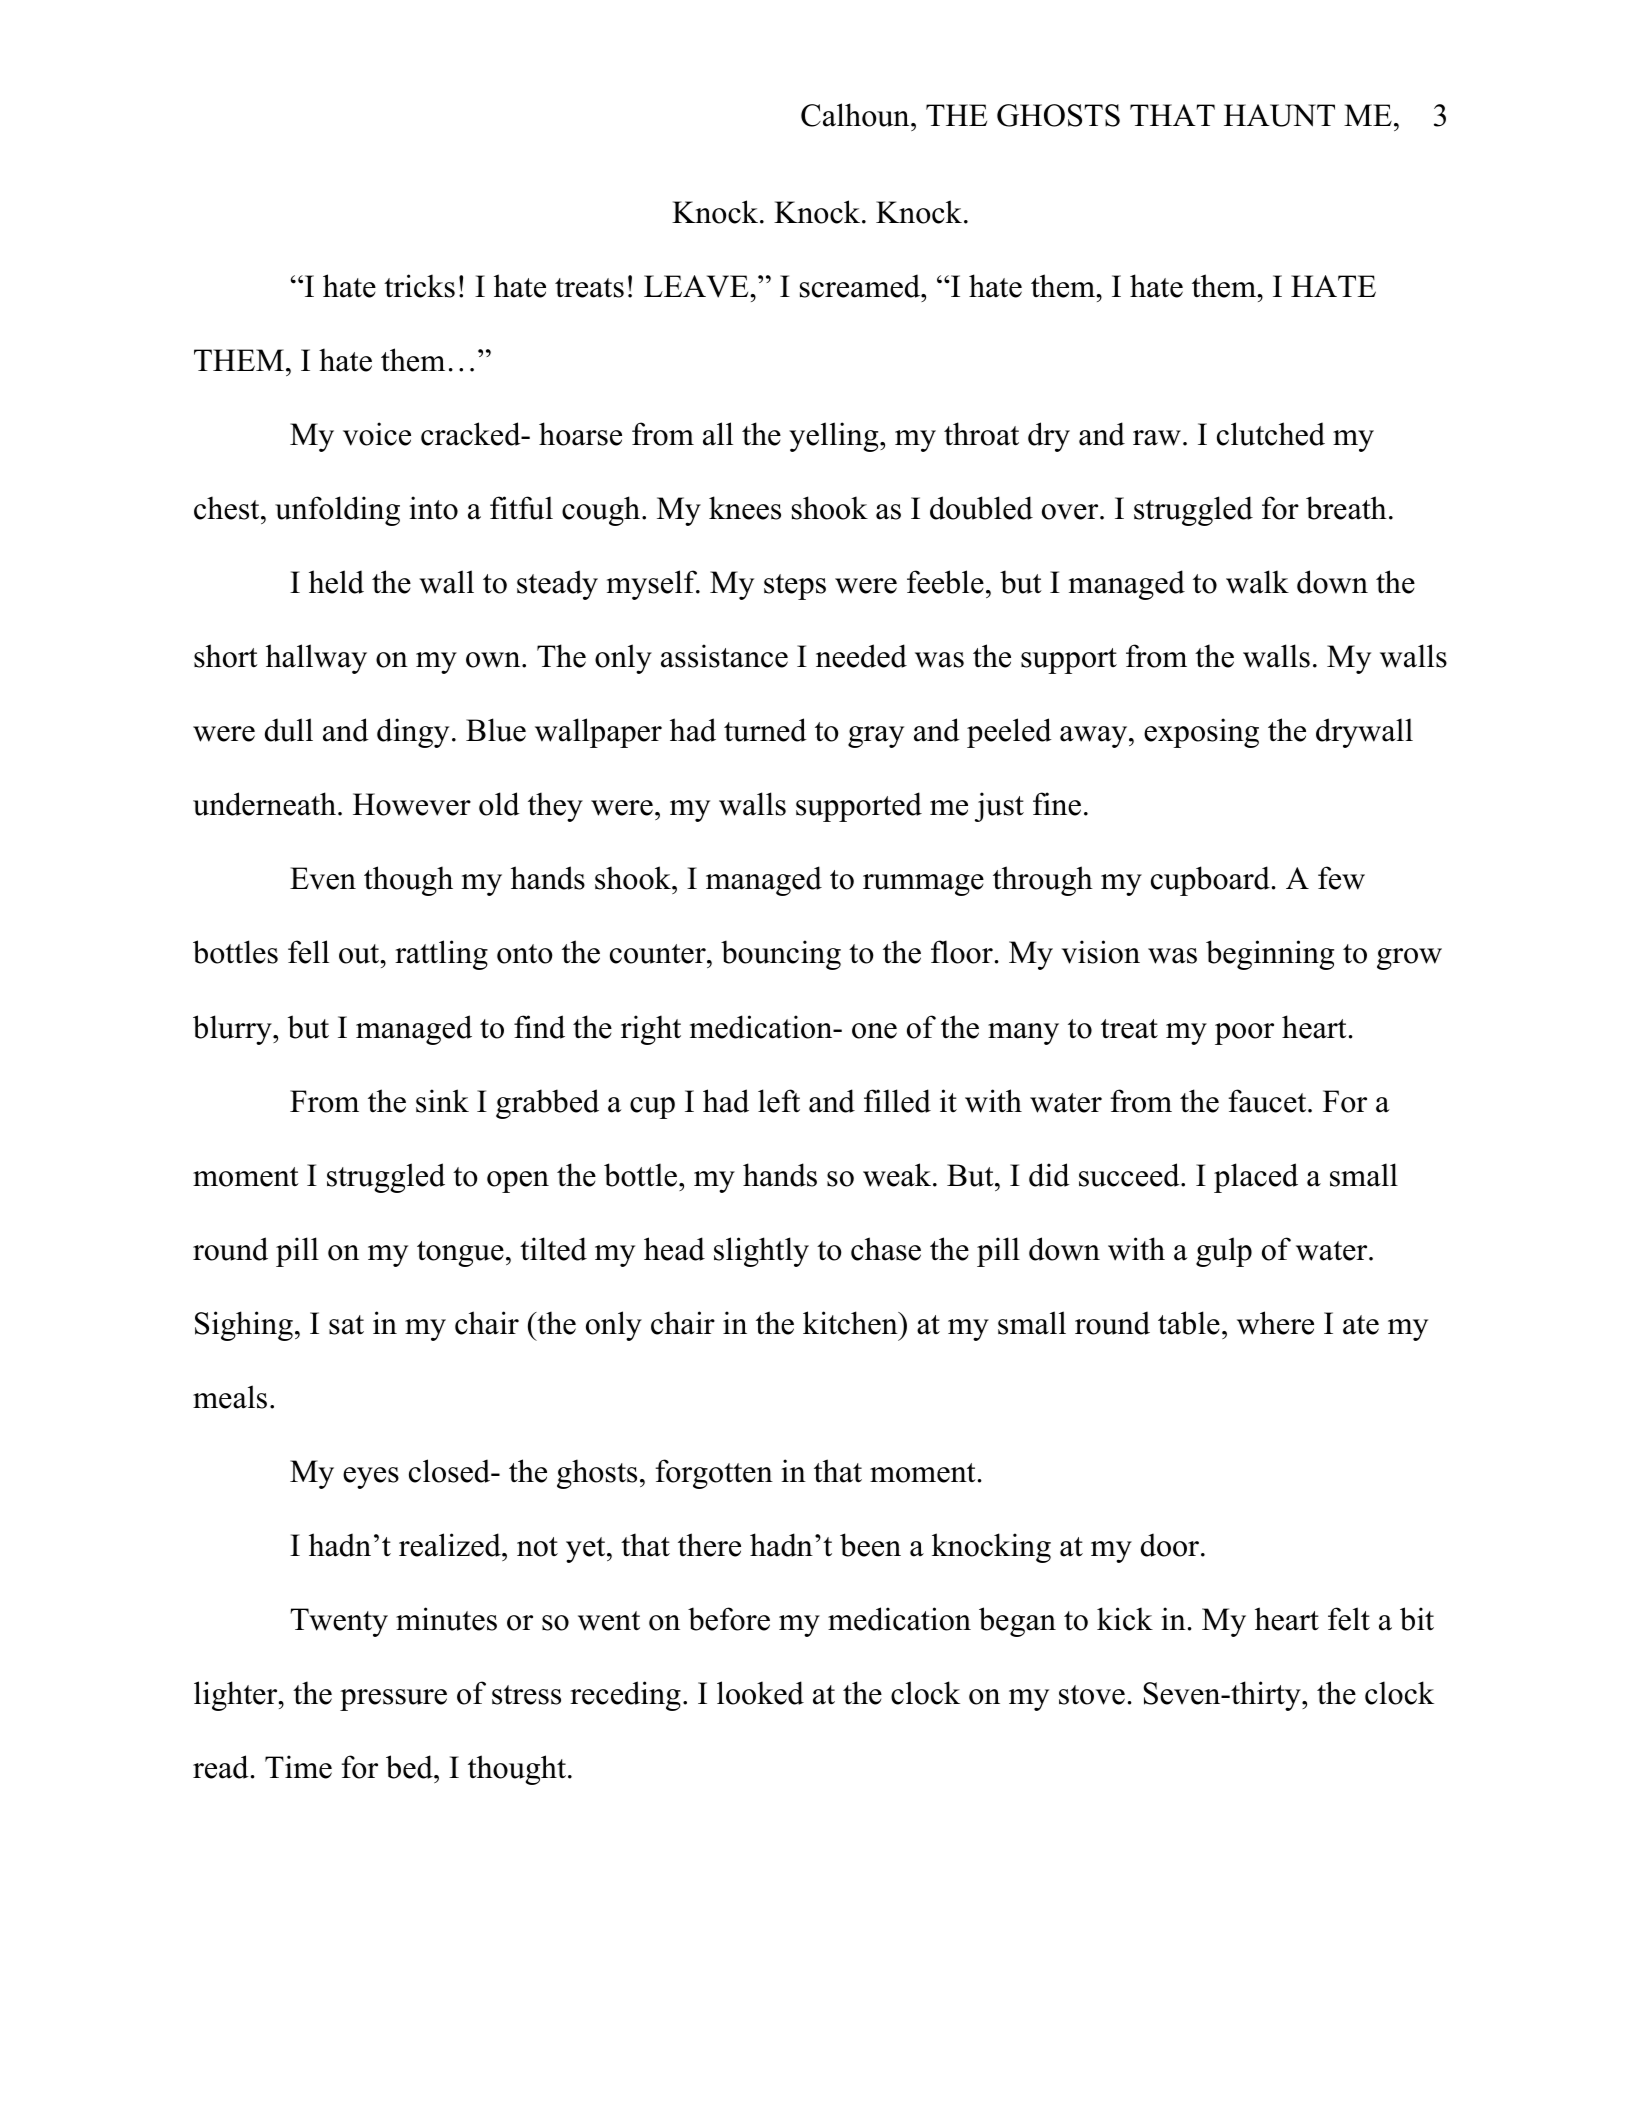 The image size is (1642, 2125). What do you see at coordinates (1275, 1323) in the page?
I see `where` at bounding box center [1275, 1323].
